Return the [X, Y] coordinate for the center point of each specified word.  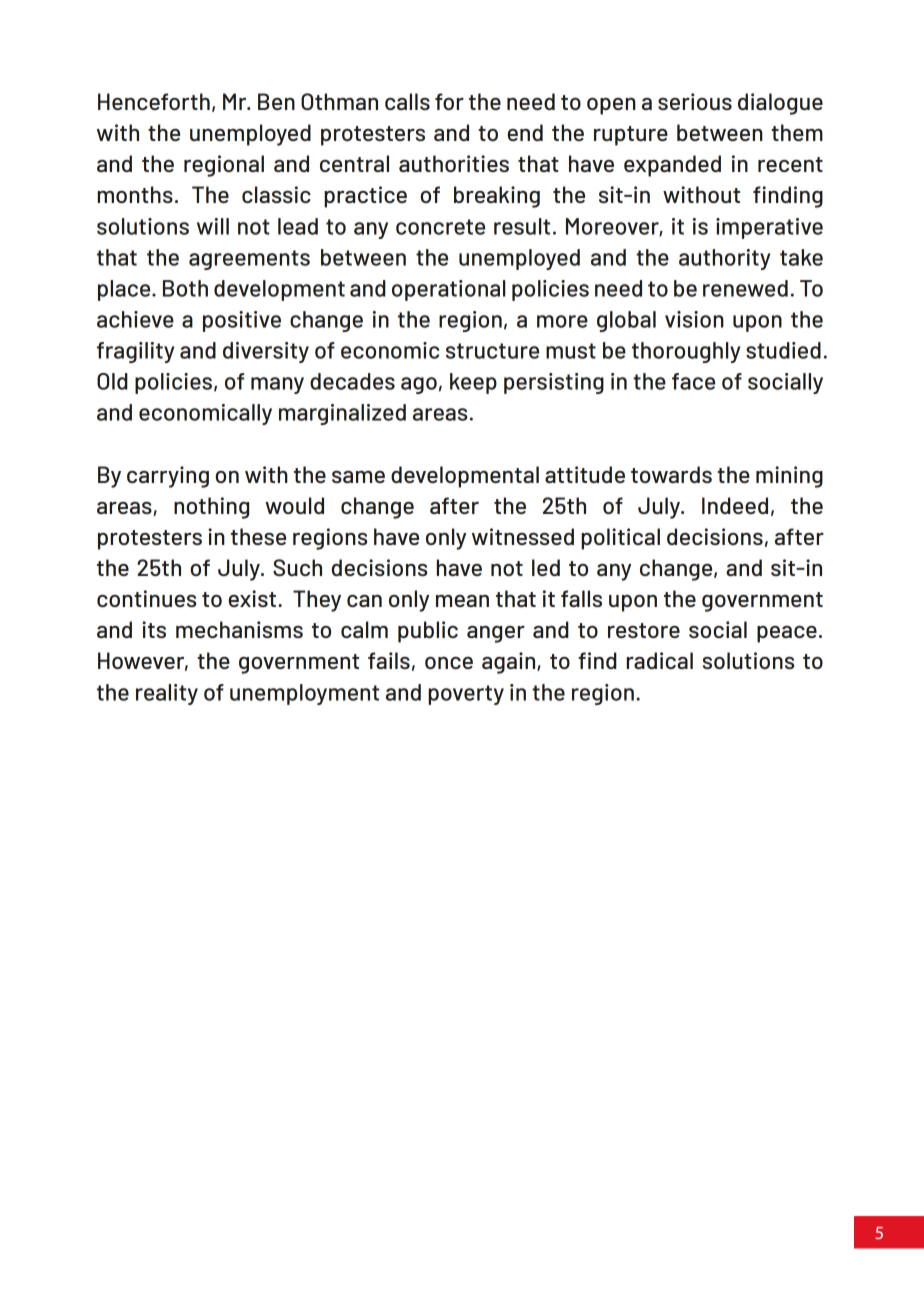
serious [695, 101]
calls [407, 101]
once [449, 663]
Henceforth [154, 101]
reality [167, 694]
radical [659, 660]
